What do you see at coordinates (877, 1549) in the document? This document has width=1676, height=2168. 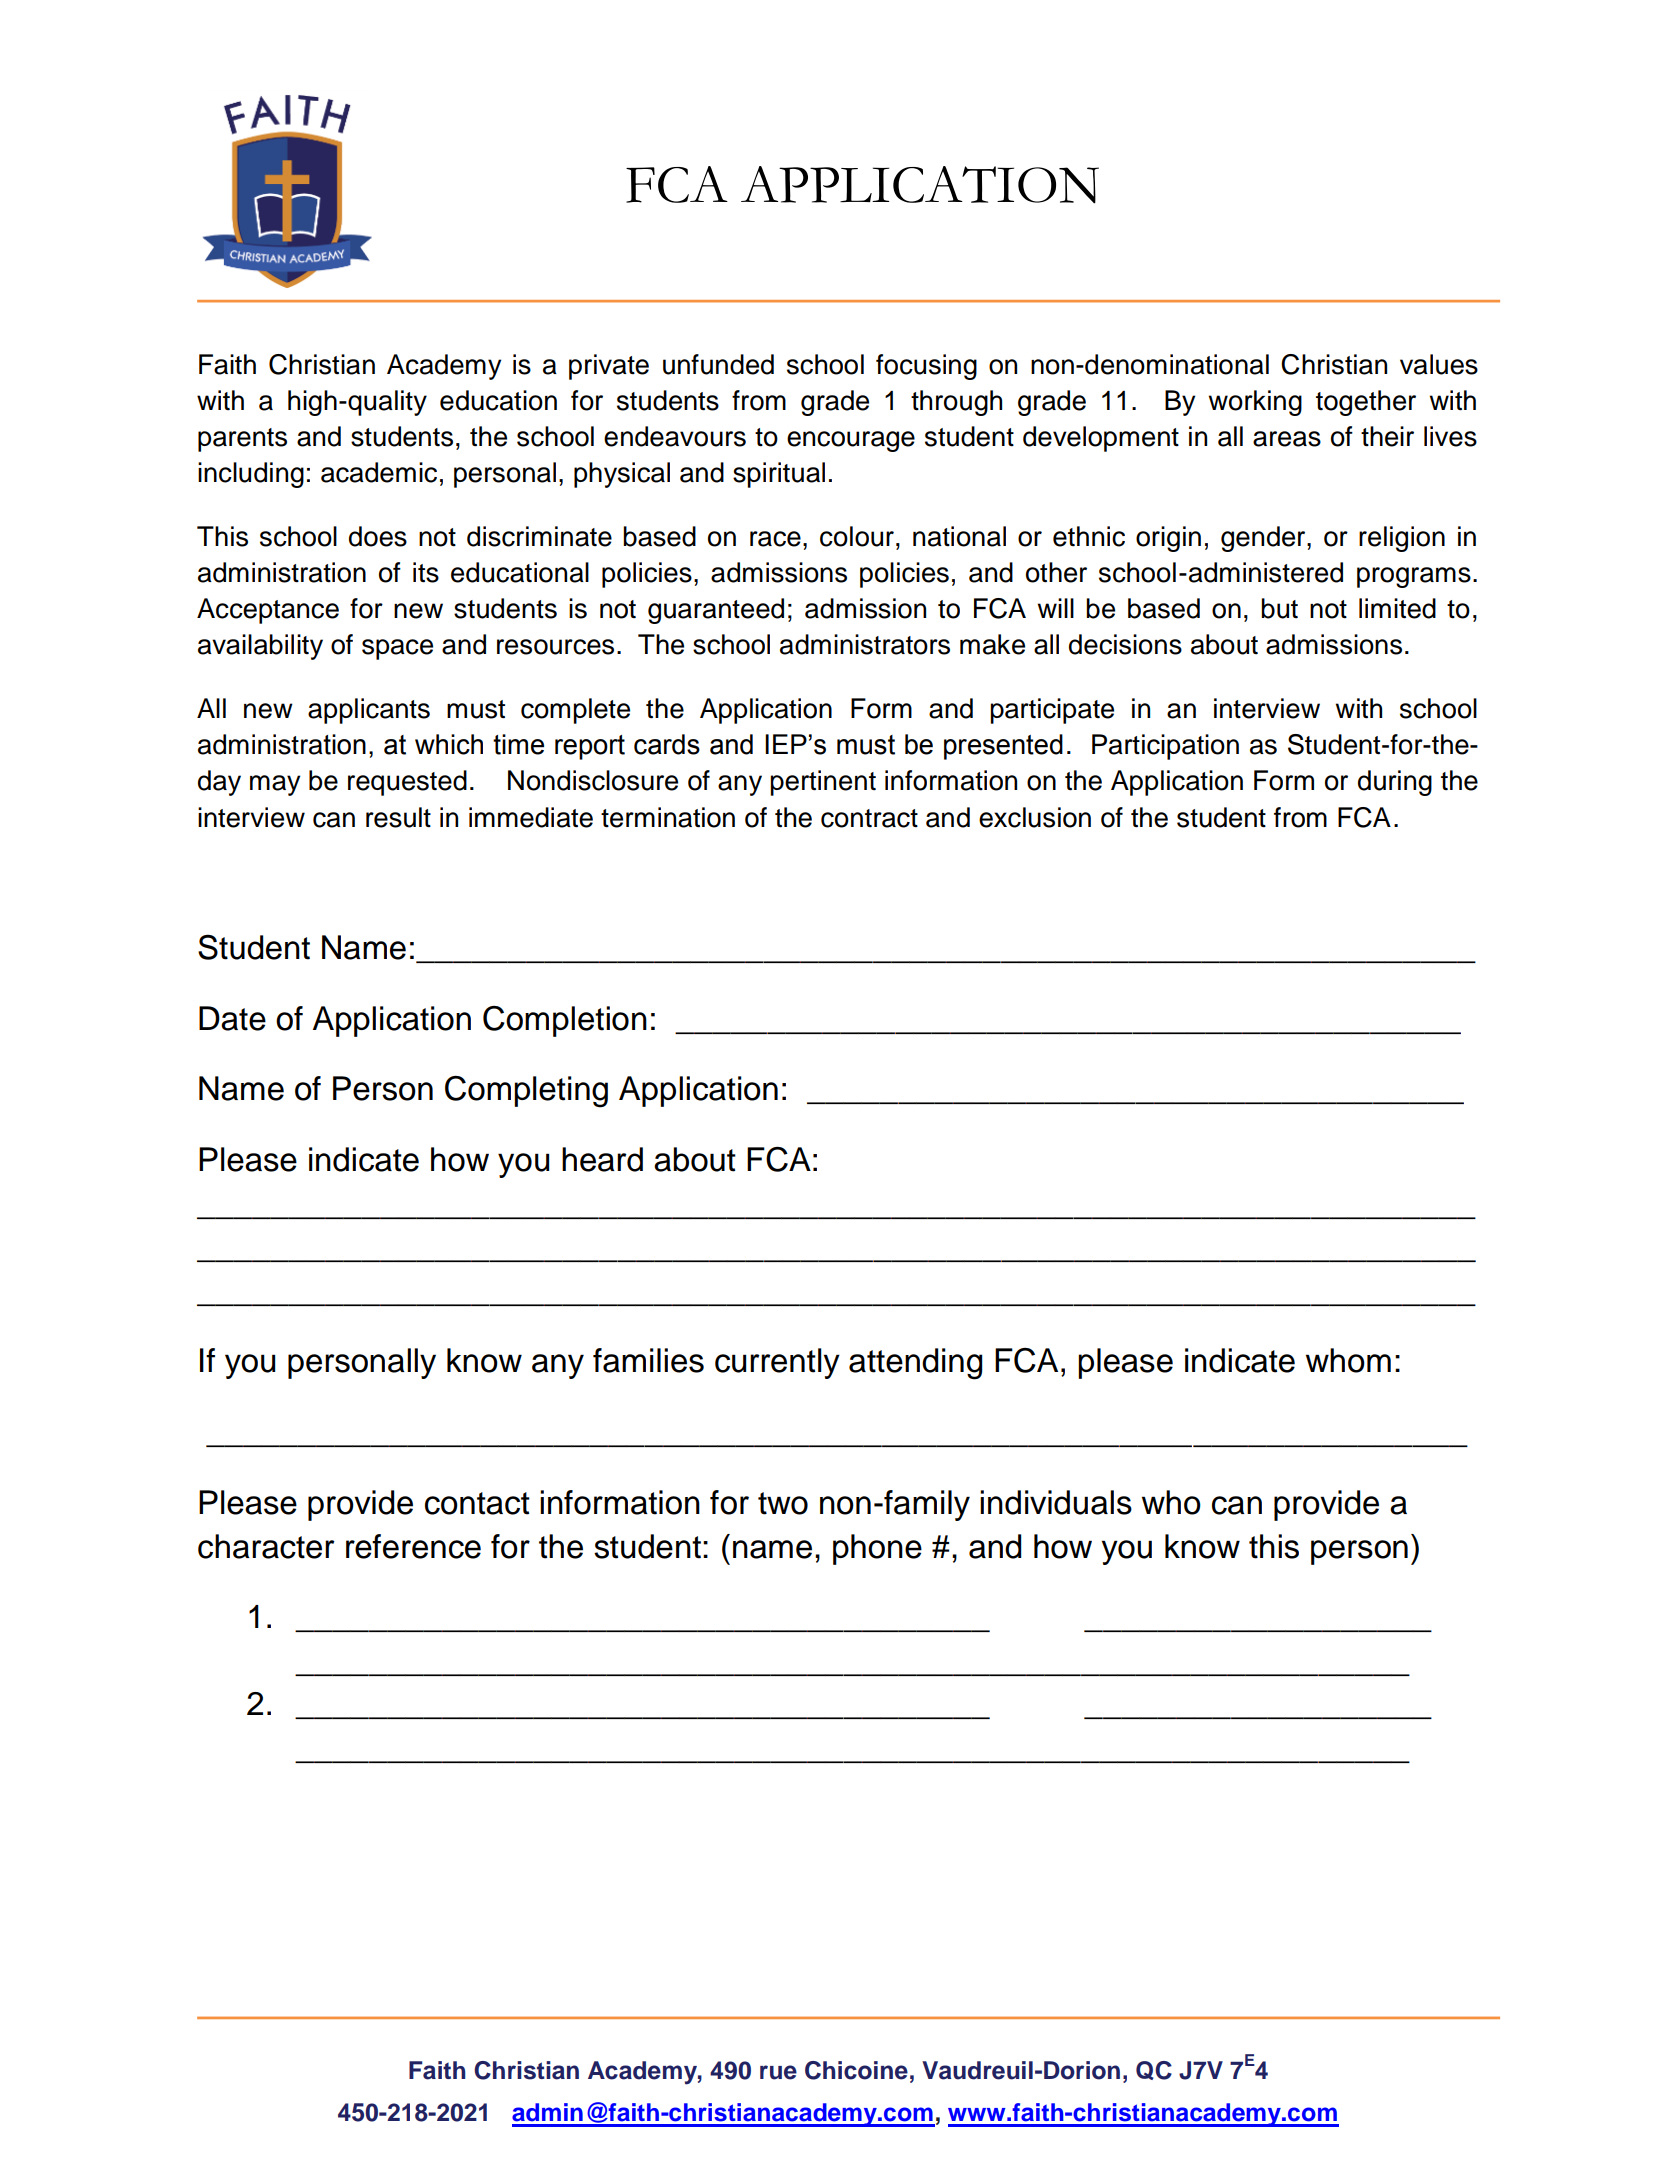 I see `phone` at bounding box center [877, 1549].
